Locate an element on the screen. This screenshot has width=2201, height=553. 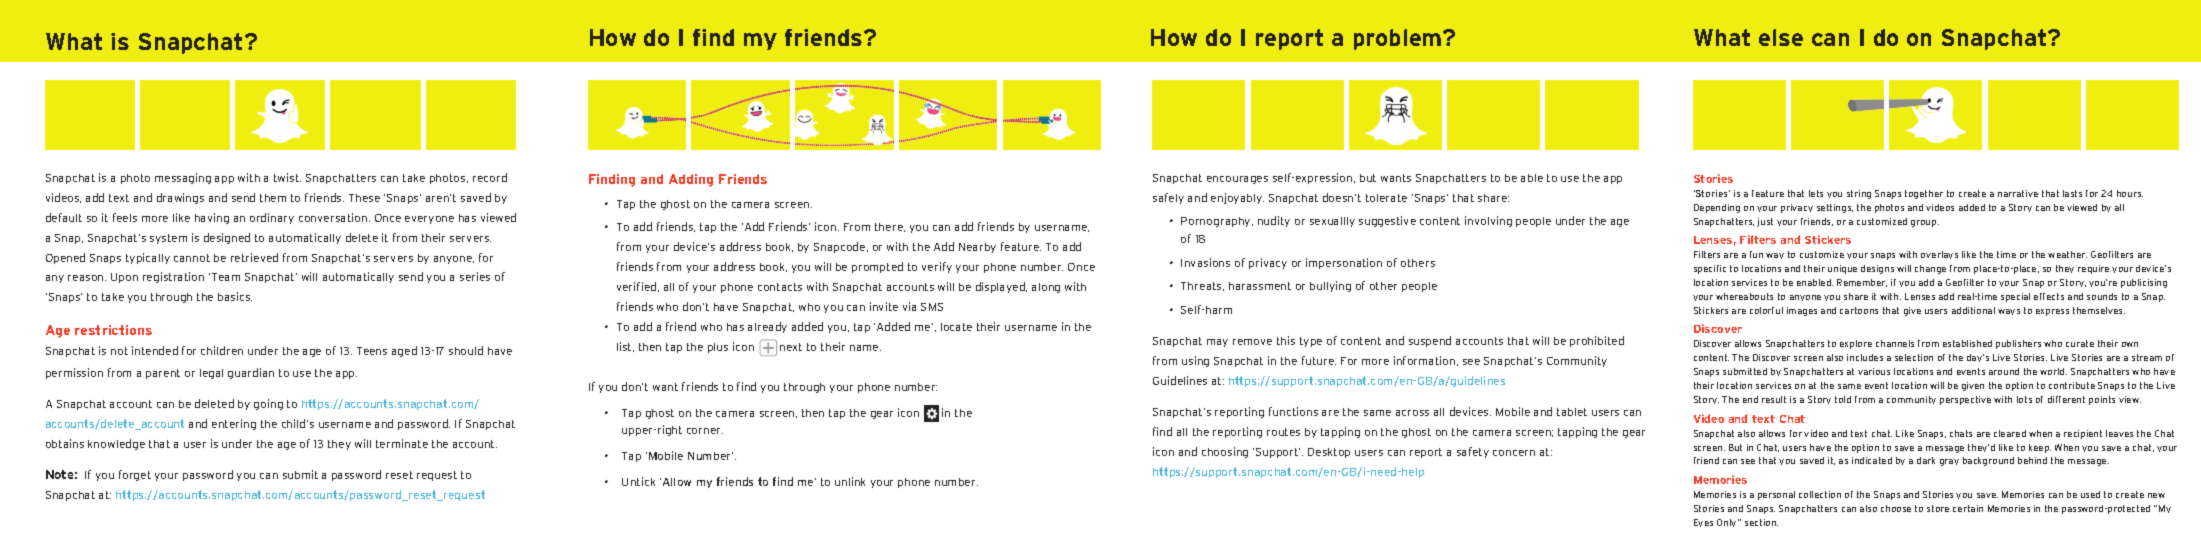
Remember is located at coordinates (1862, 283).
